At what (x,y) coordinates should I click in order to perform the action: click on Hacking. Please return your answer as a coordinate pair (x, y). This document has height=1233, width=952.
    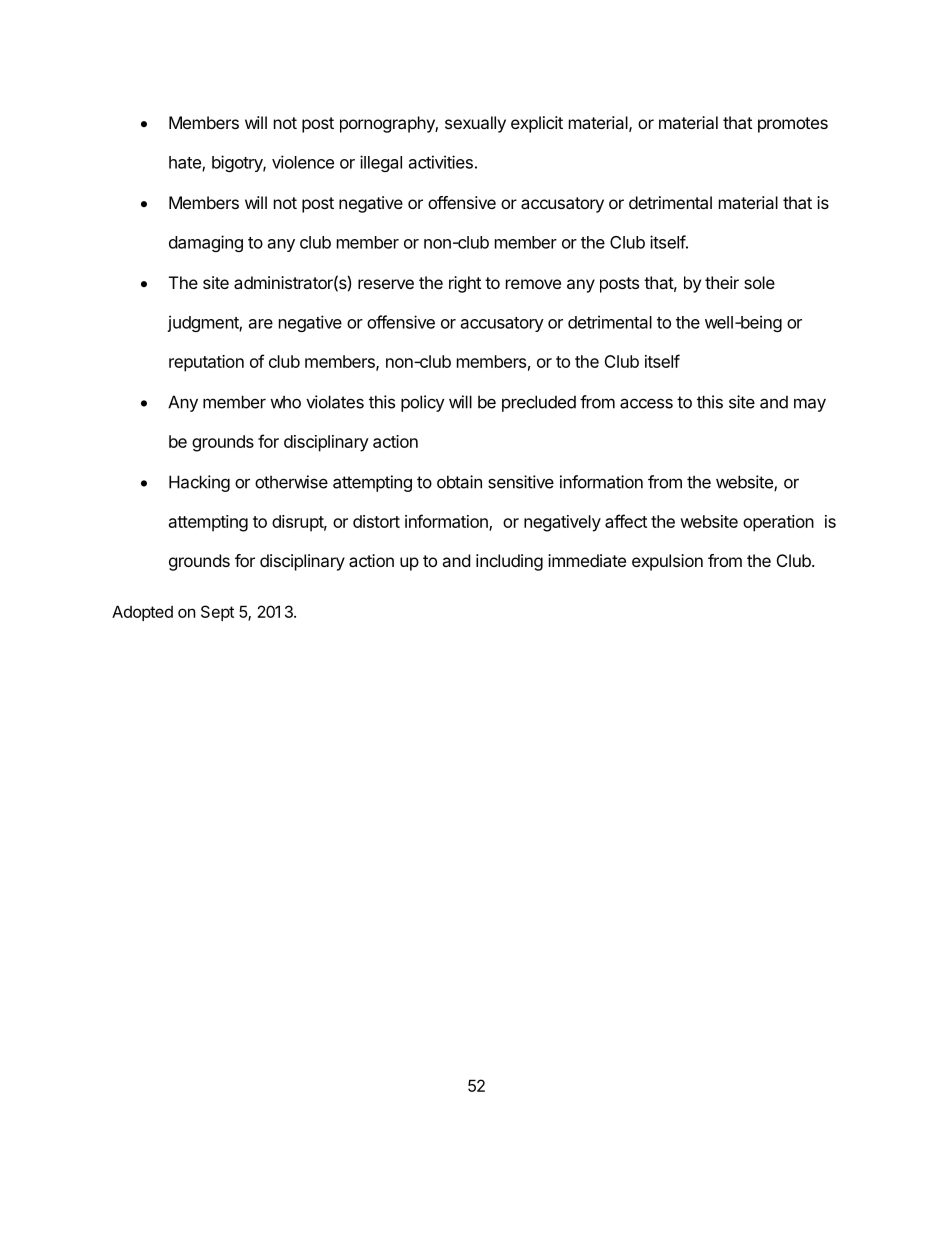
    Looking at the image, I should click on (199, 483).
